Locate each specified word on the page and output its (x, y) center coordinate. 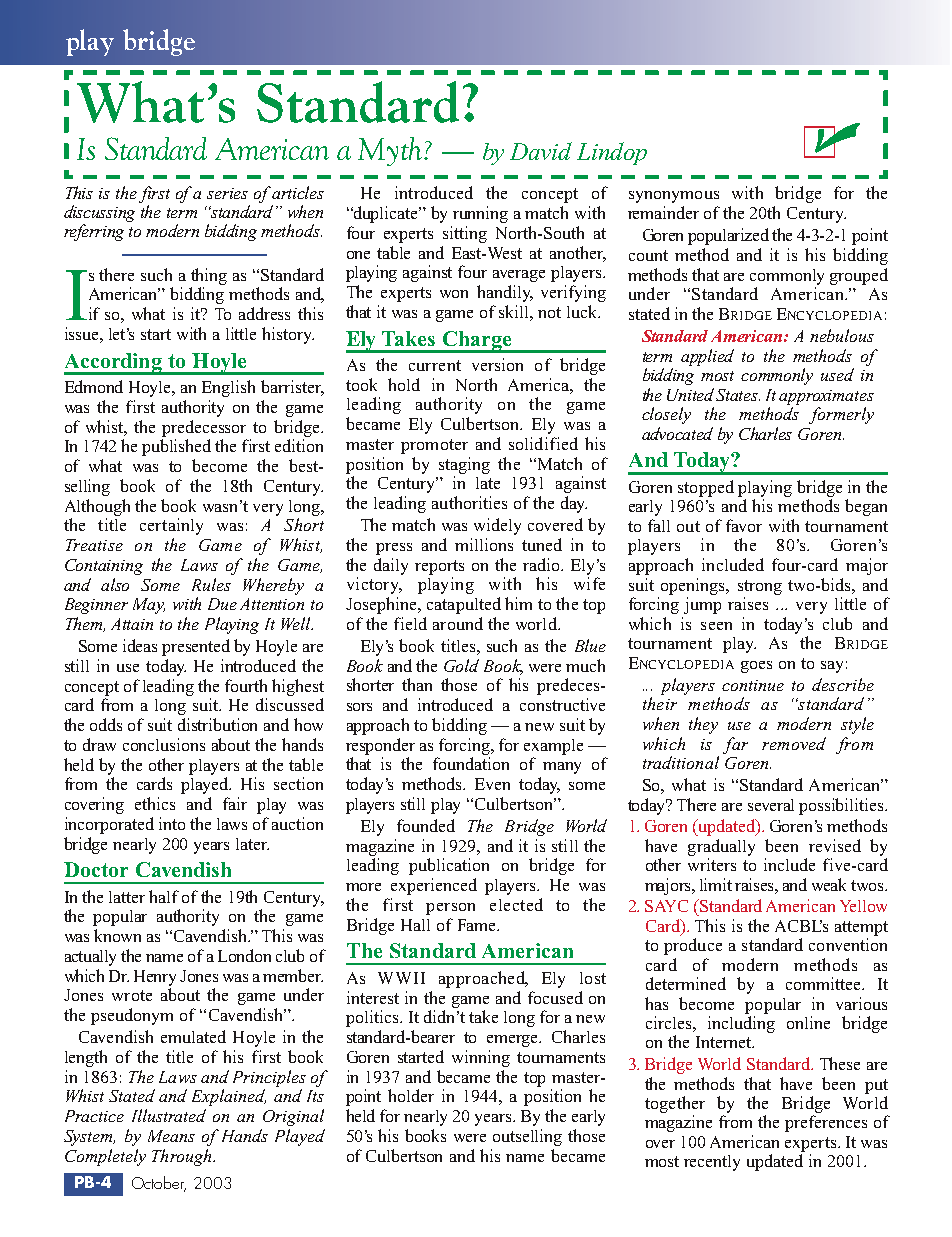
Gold (461, 665)
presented (196, 647)
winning (481, 1058)
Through (183, 1157)
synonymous (674, 197)
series (227, 193)
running (480, 214)
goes (756, 667)
